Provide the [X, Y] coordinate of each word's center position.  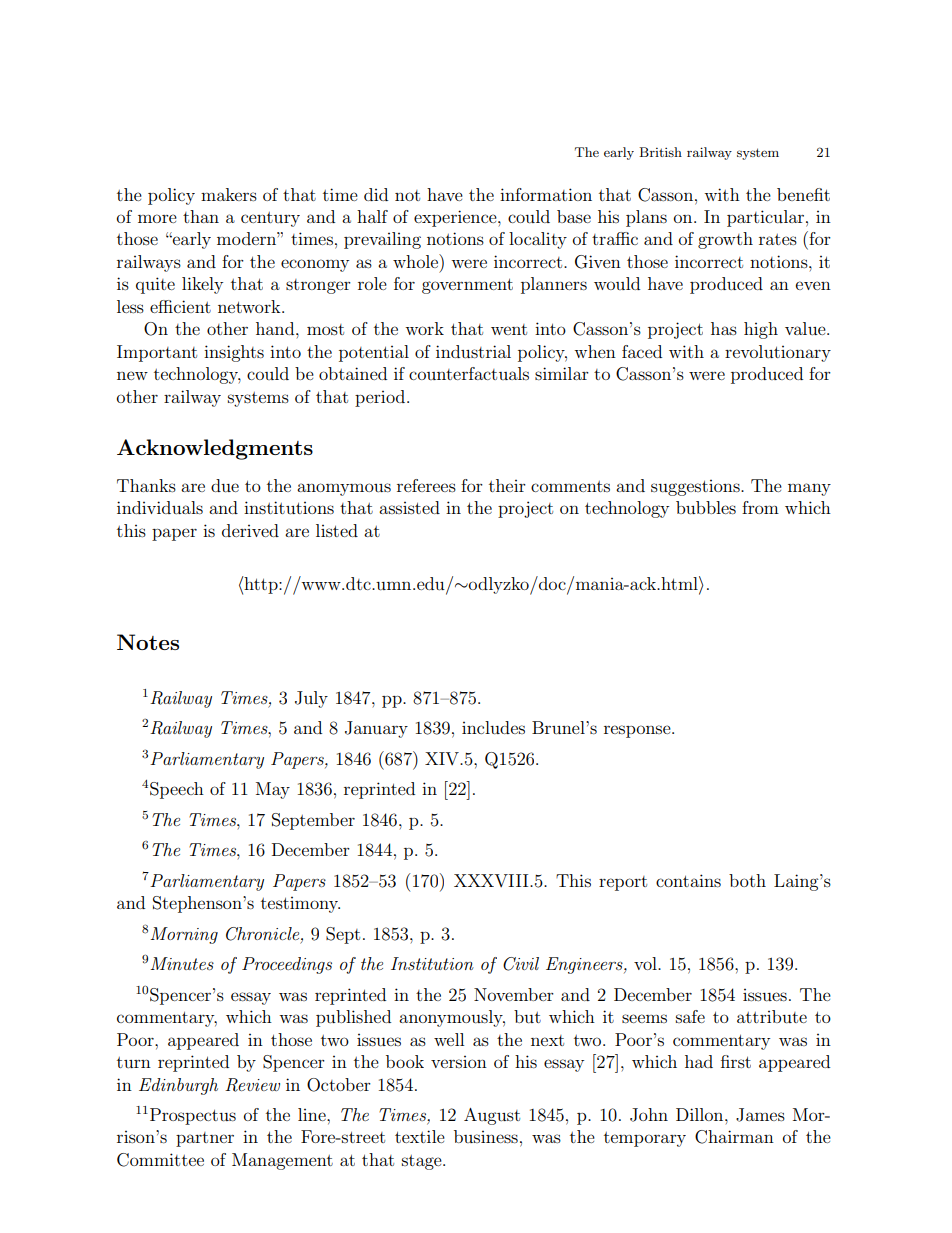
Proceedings [287, 965]
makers [229, 194]
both [747, 880]
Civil [521, 964]
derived [250, 530]
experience [456, 218]
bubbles [706, 507]
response [638, 731]
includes [493, 727]
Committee [160, 1160]
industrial [473, 351]
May [273, 790]
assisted [409, 507]
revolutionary [778, 353]
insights [234, 353]
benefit [803, 194]
